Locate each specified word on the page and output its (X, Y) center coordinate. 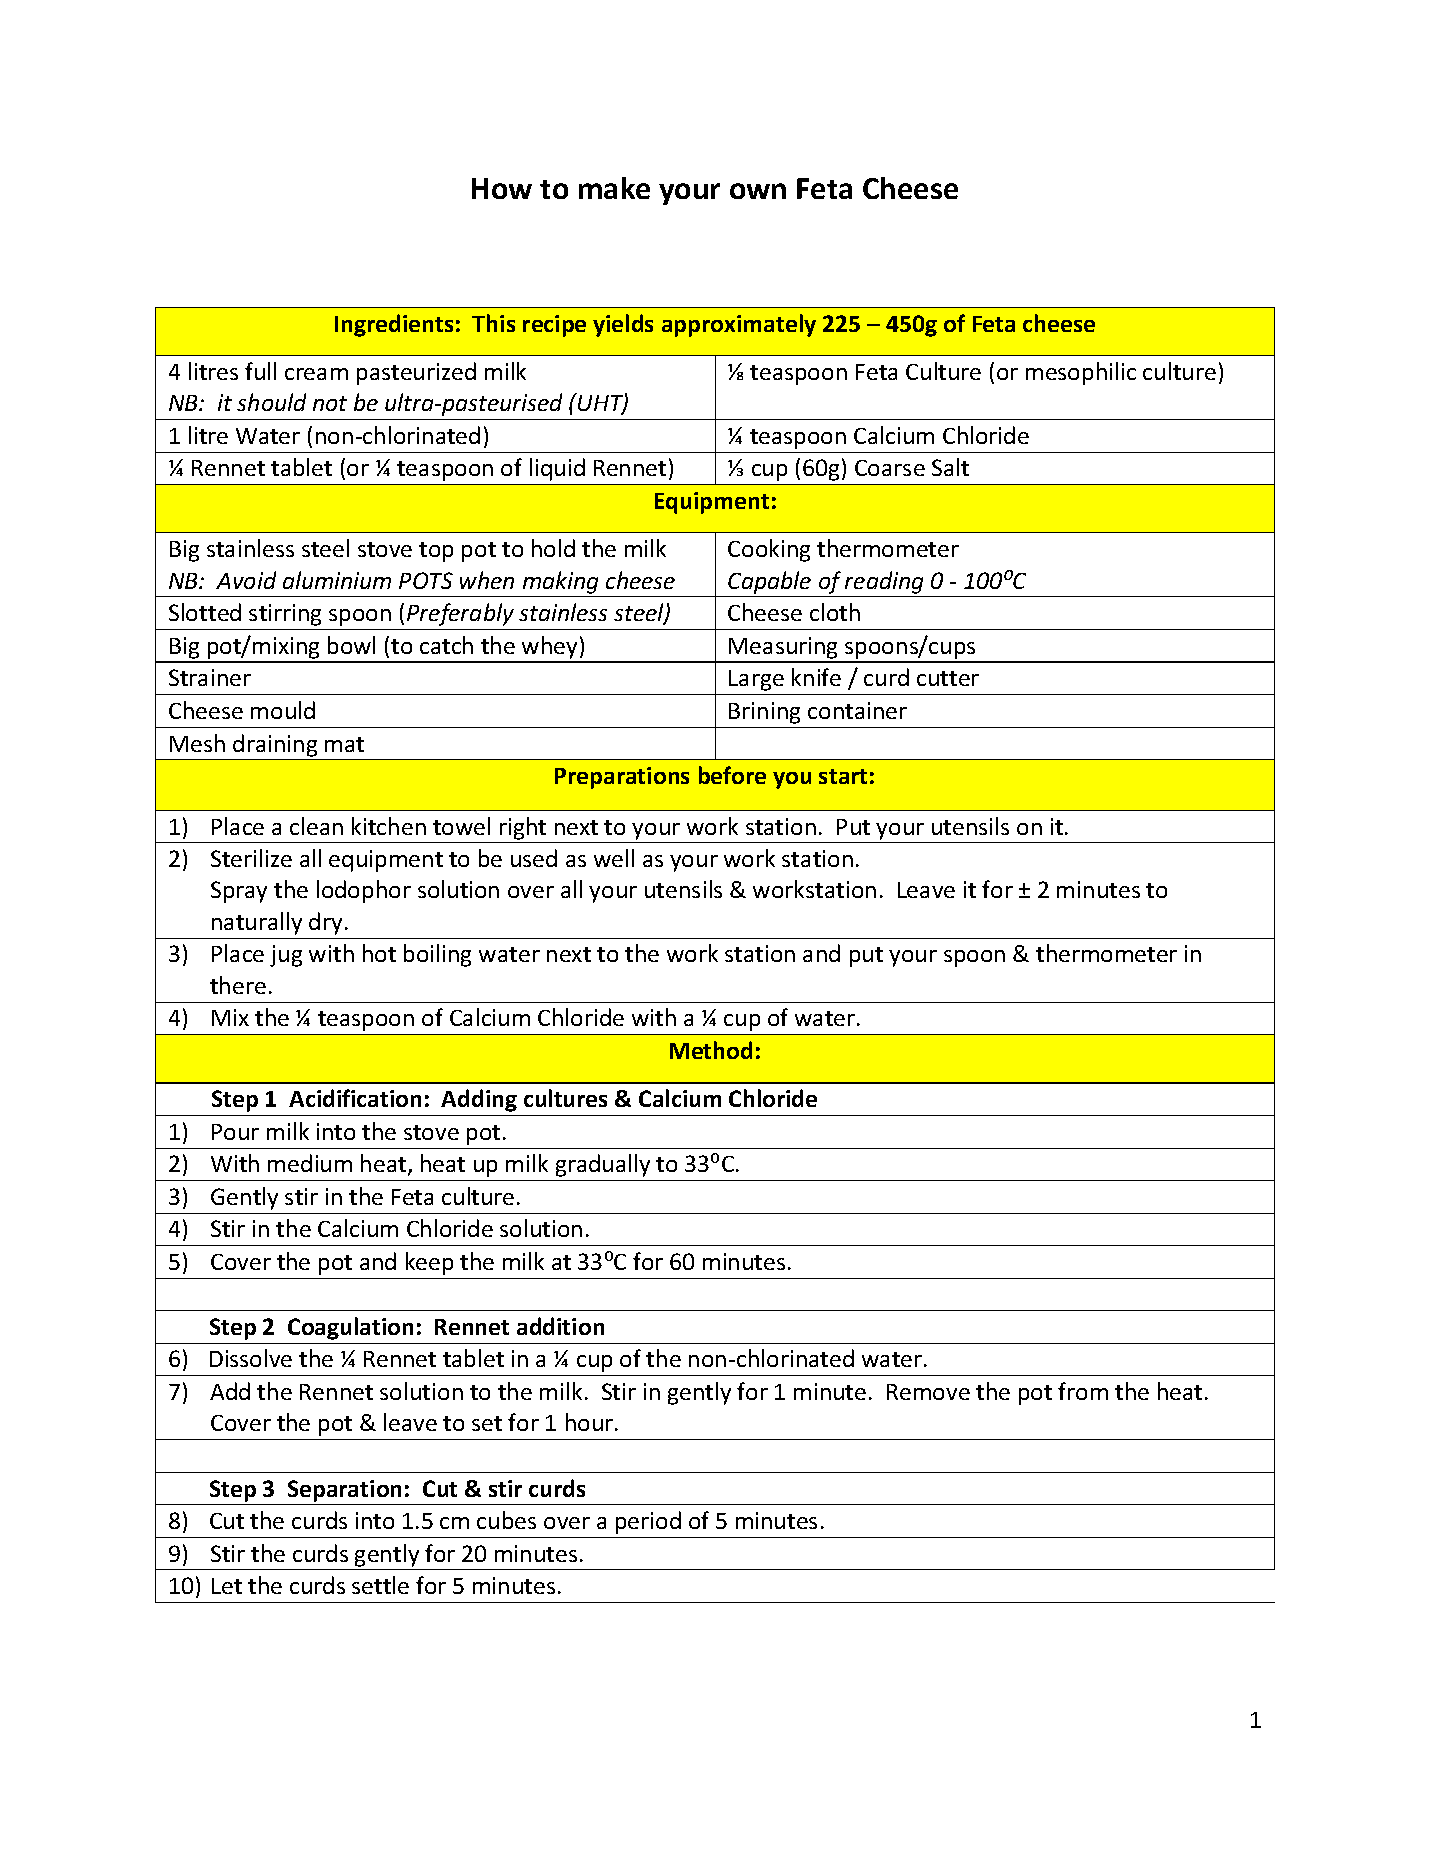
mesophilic (1081, 373)
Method (711, 1050)
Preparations (622, 778)
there (238, 985)
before (732, 775)
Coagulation (350, 1328)
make (614, 188)
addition (560, 1326)
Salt (950, 467)
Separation (344, 1491)
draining (275, 745)
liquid (557, 469)
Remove (928, 1392)
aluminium (337, 580)
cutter (948, 678)
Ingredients (394, 325)
